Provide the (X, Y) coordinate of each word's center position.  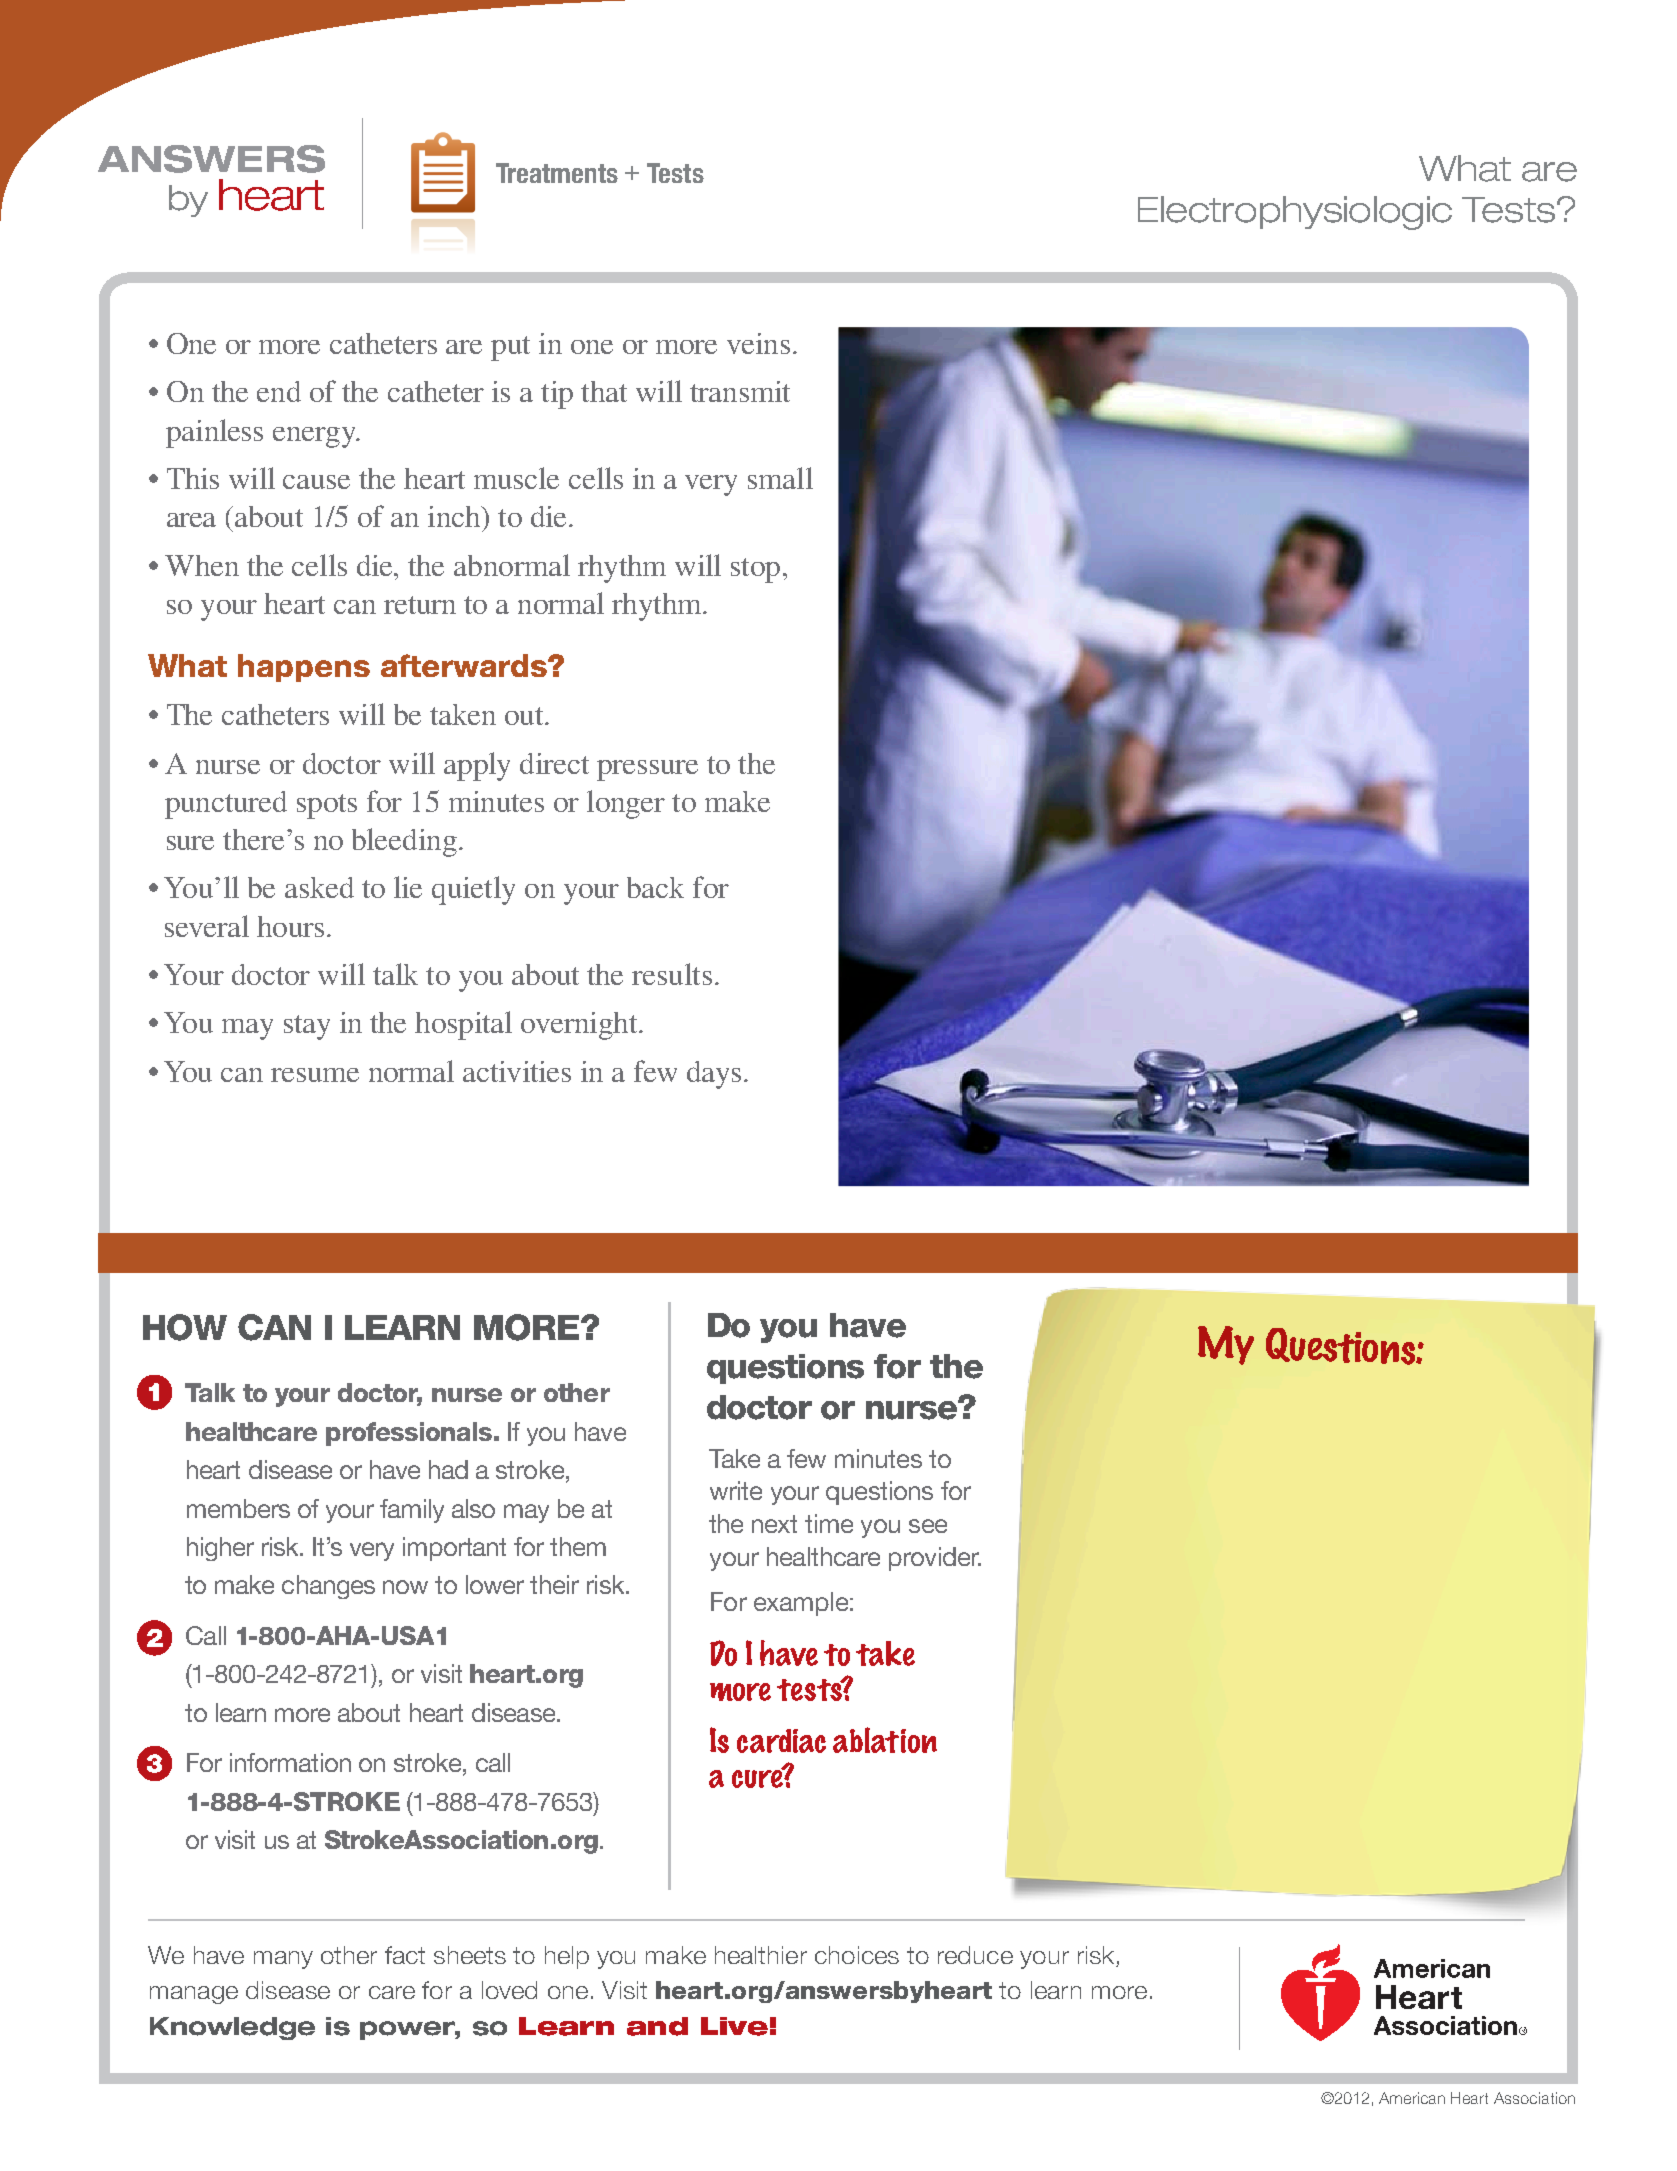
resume (315, 1075)
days (714, 1075)
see (928, 1526)
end (279, 391)
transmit (740, 391)
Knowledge (232, 2028)
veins (758, 343)
